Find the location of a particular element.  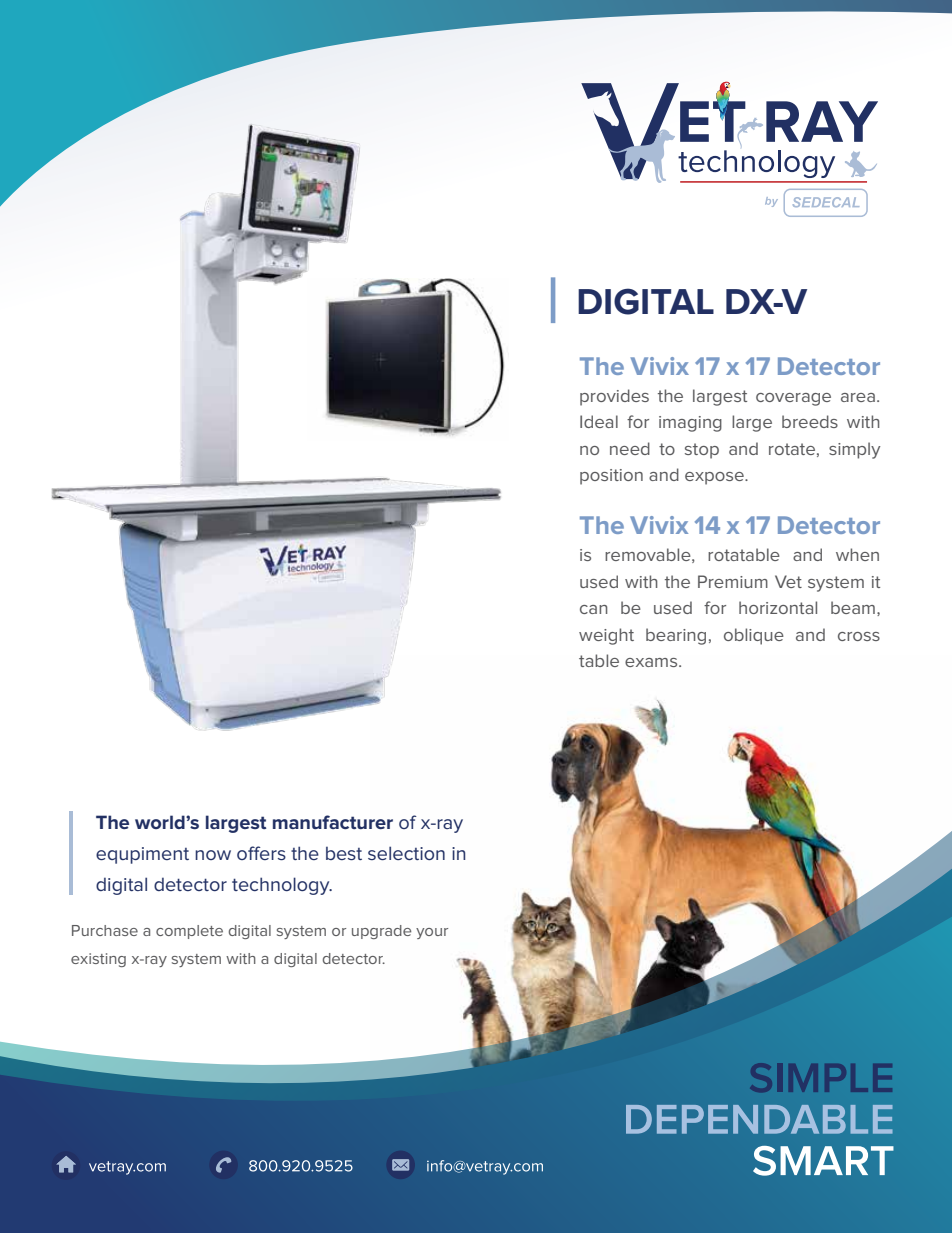

Ideal is located at coordinates (599, 421).
